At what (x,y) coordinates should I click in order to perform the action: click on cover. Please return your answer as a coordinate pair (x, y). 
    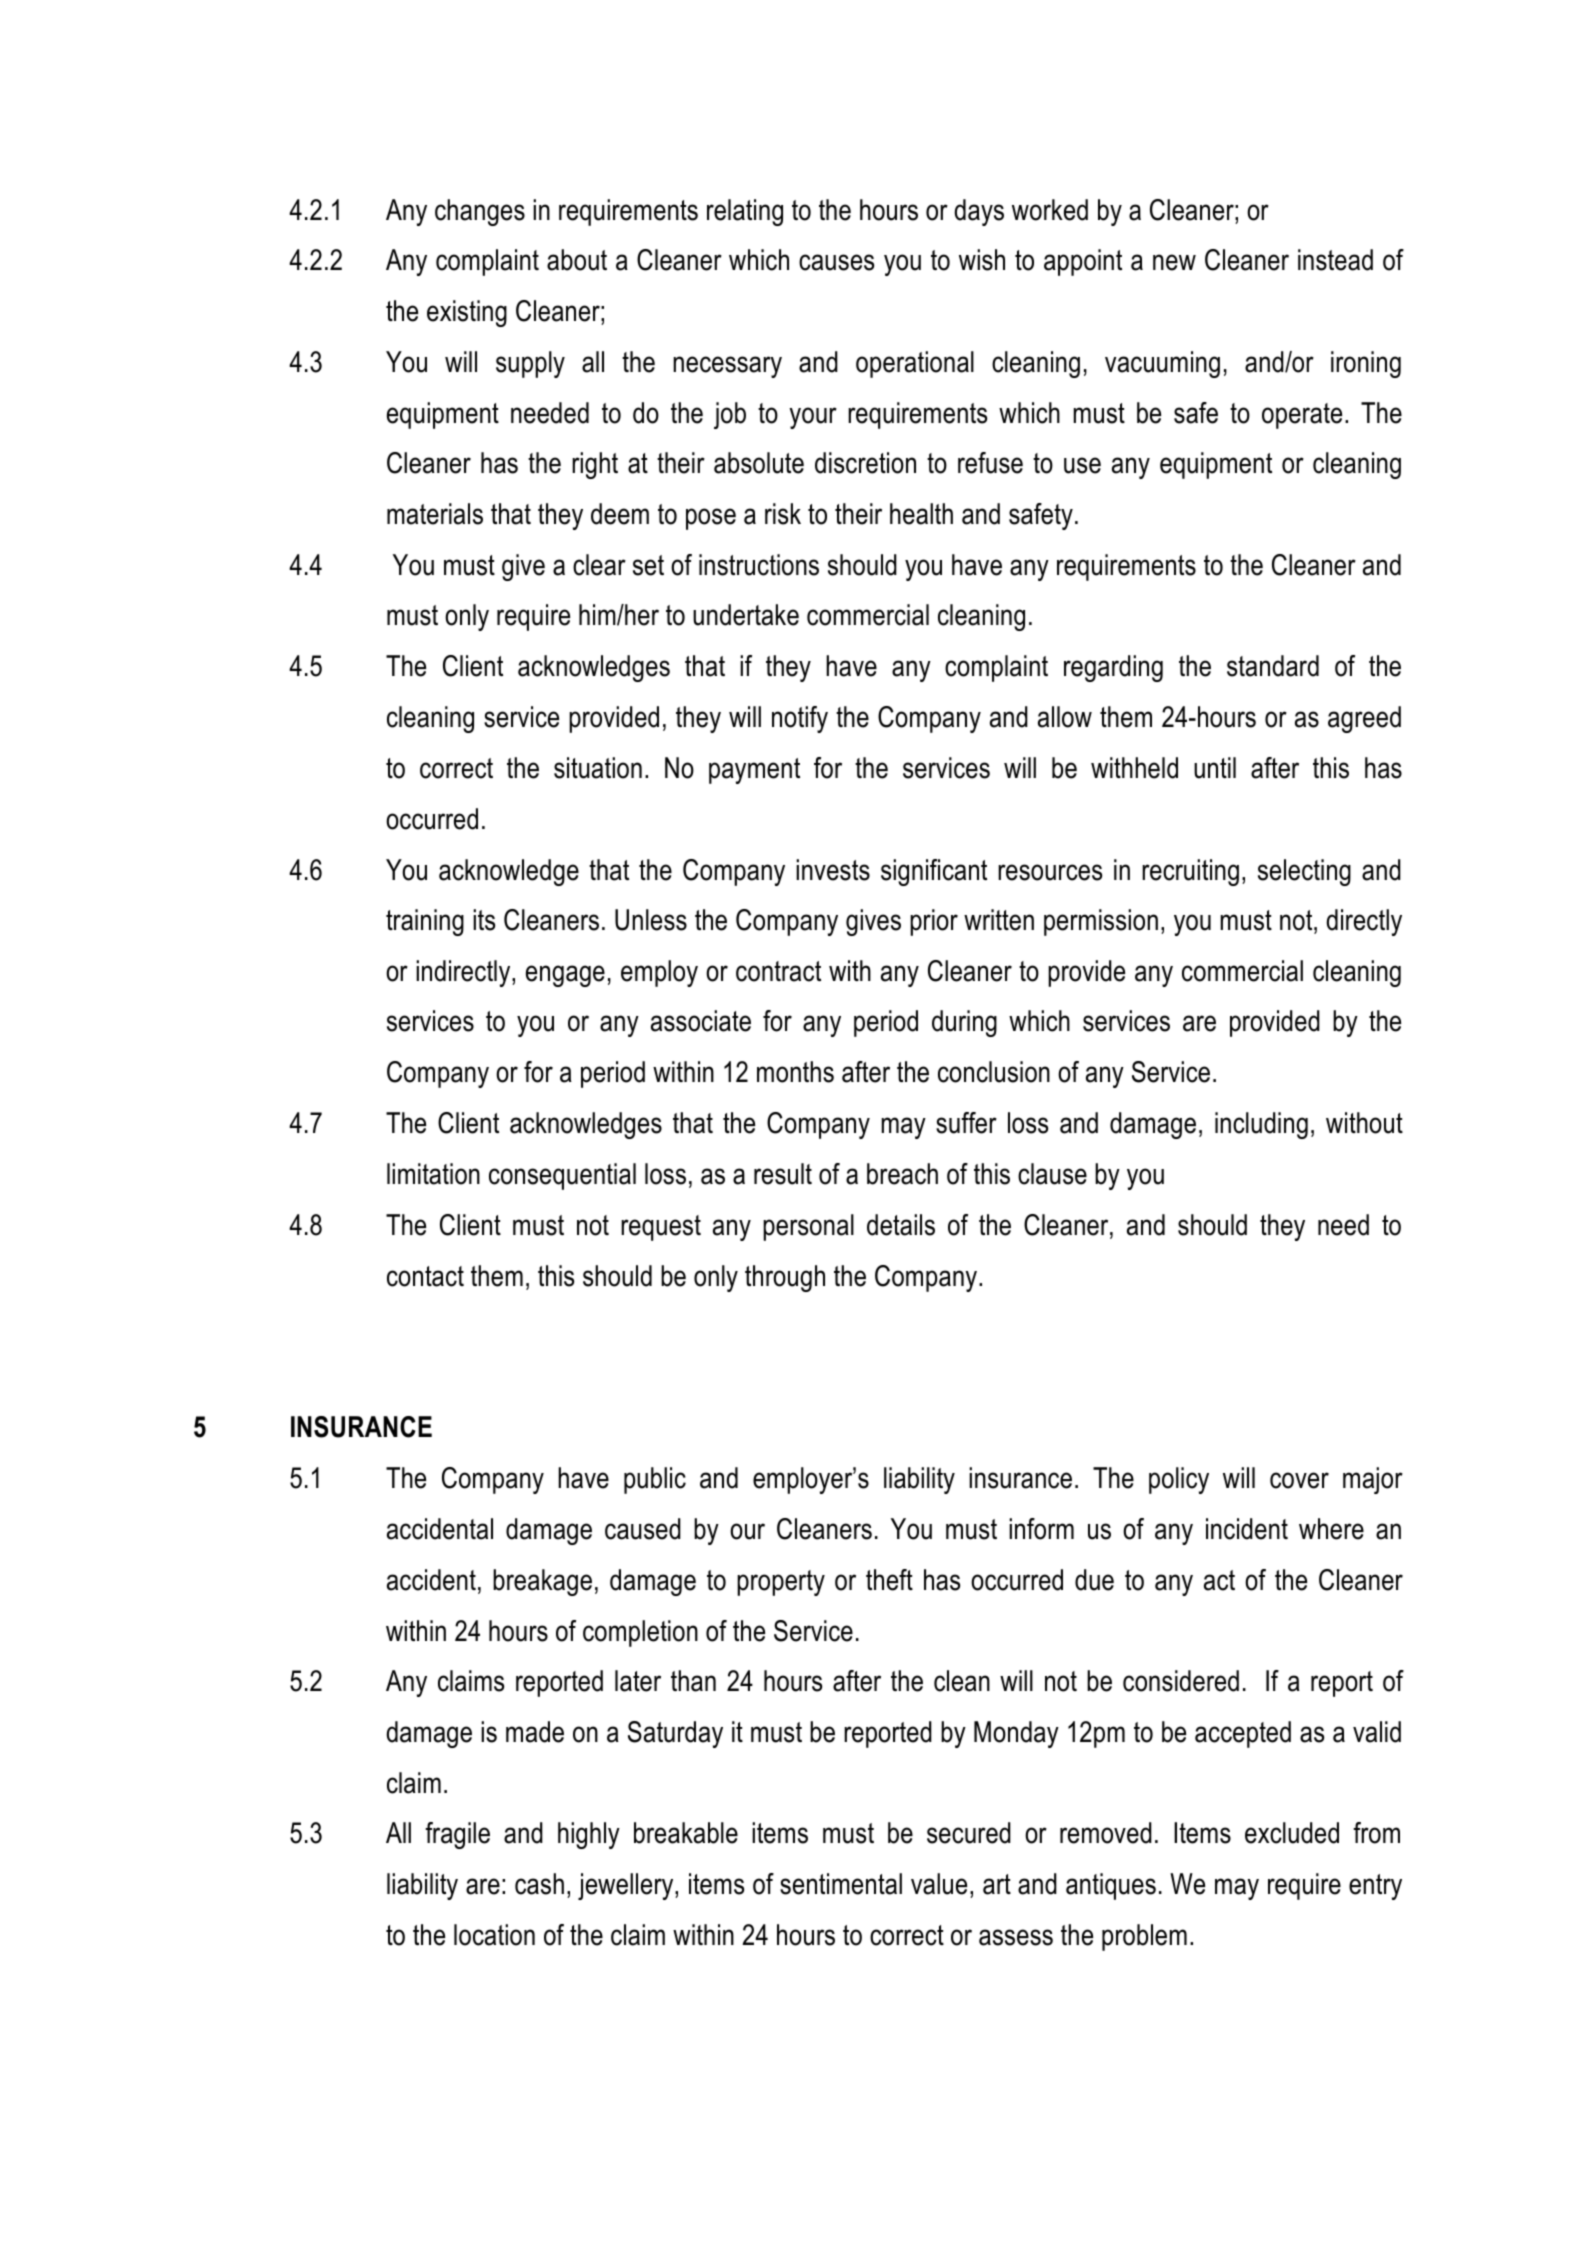
    Looking at the image, I should click on (1299, 1480).
